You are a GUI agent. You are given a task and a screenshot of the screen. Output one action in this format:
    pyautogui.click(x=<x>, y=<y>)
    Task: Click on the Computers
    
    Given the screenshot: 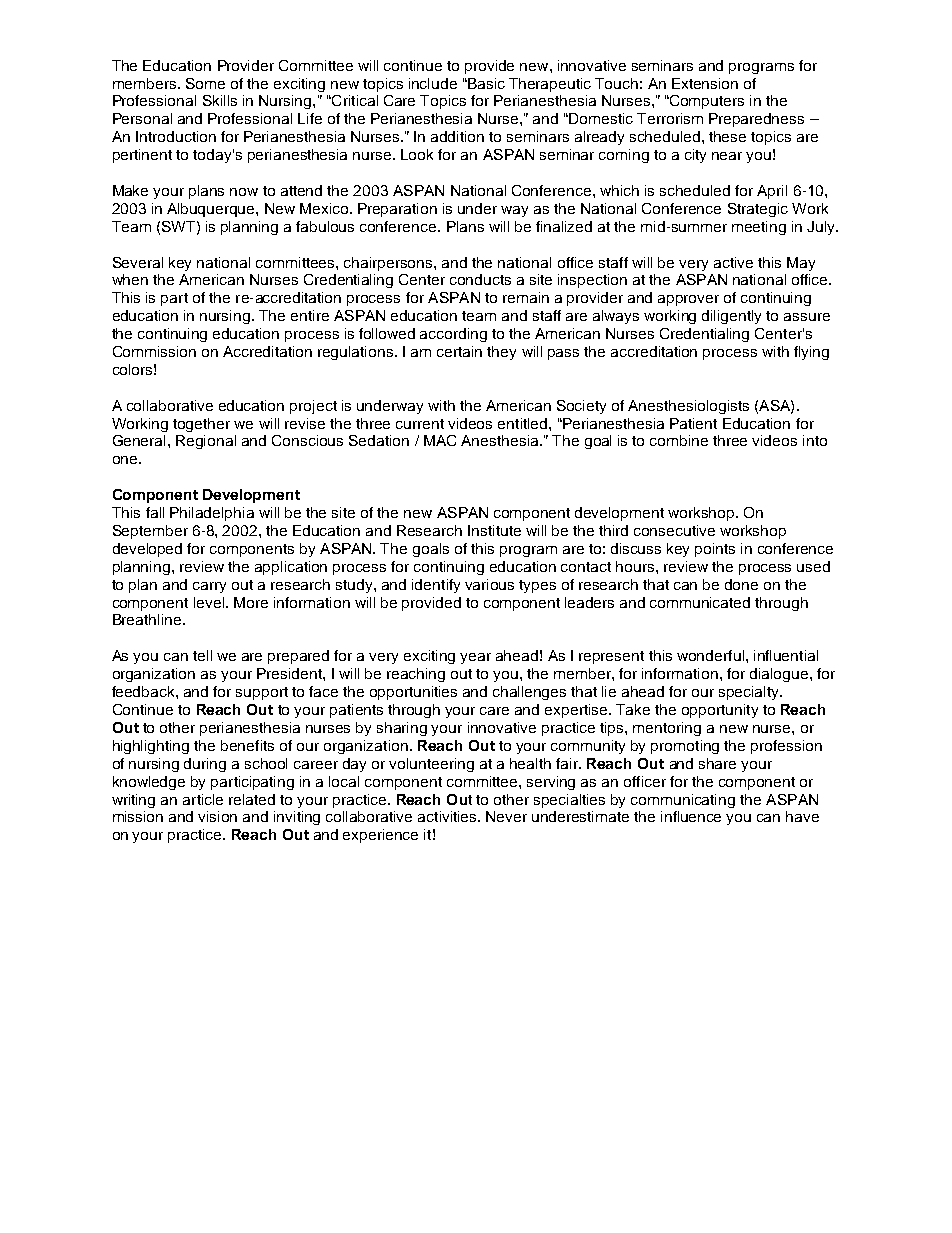 What is the action you would take?
    pyautogui.click(x=706, y=102)
